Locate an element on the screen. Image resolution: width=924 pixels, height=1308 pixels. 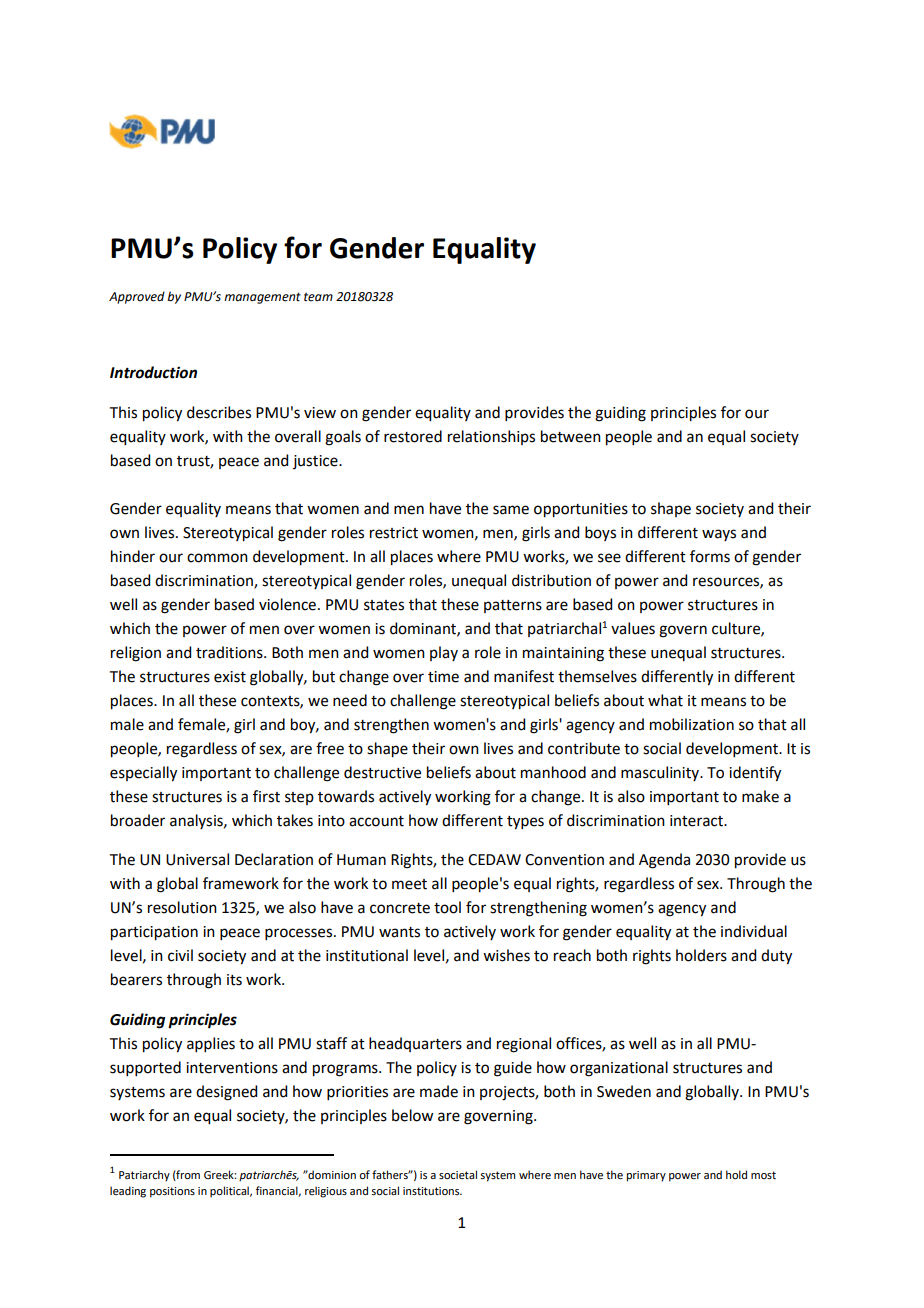
positions is located at coordinates (172, 1192).
